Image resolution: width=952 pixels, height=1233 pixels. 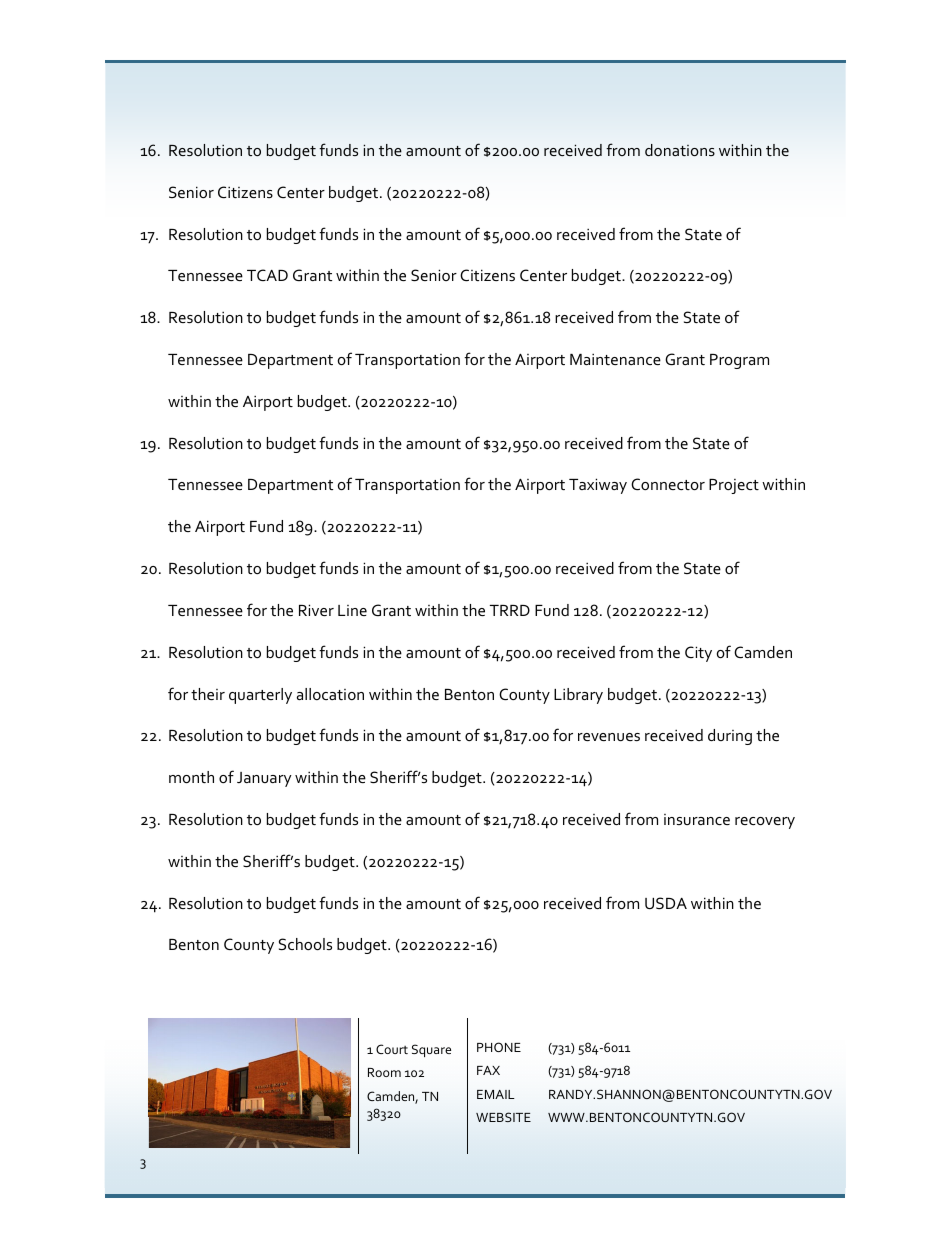 What do you see at coordinates (730, 737) in the page?
I see `during` at bounding box center [730, 737].
